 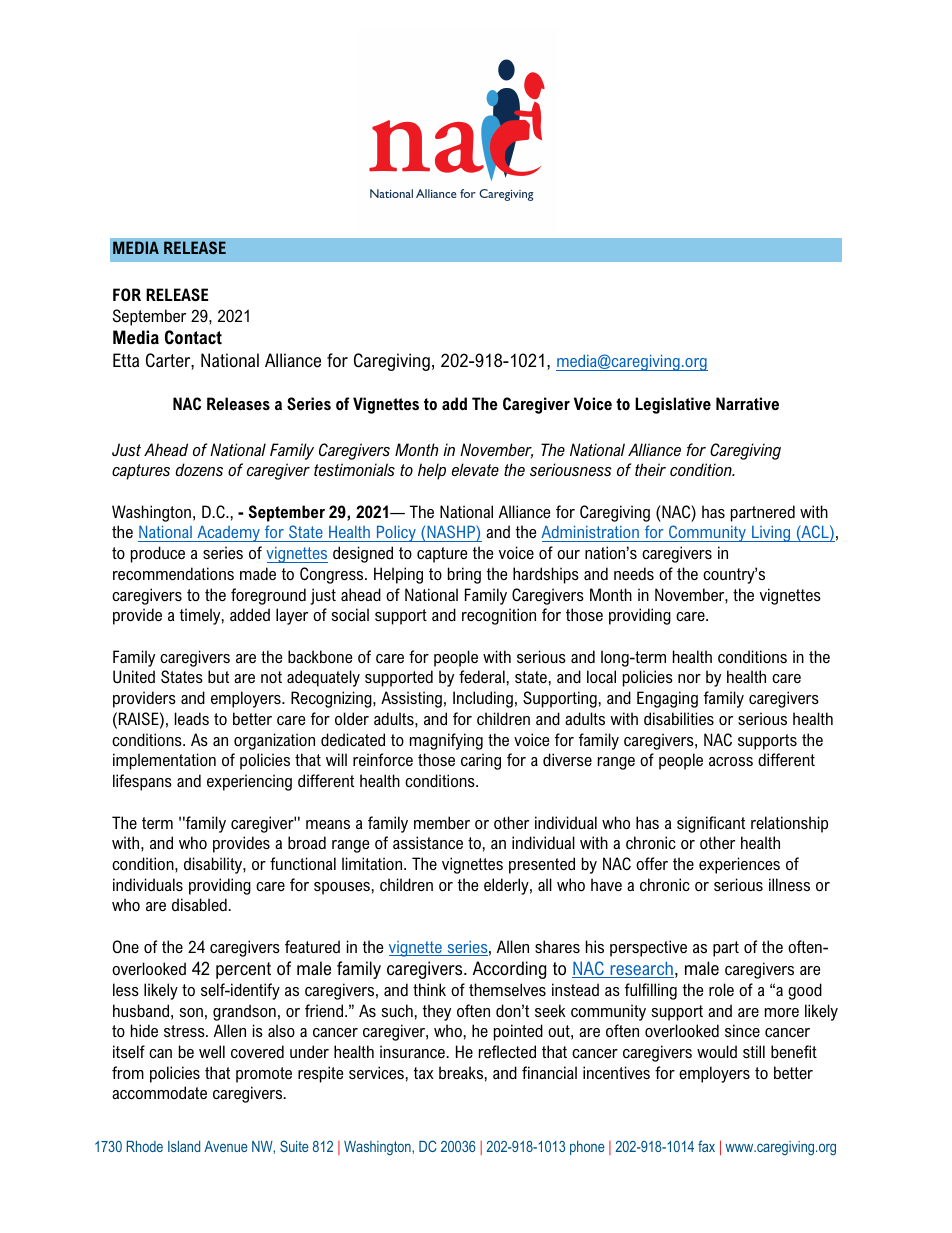 What do you see at coordinates (731, 761) in the screenshot?
I see `across` at bounding box center [731, 761].
